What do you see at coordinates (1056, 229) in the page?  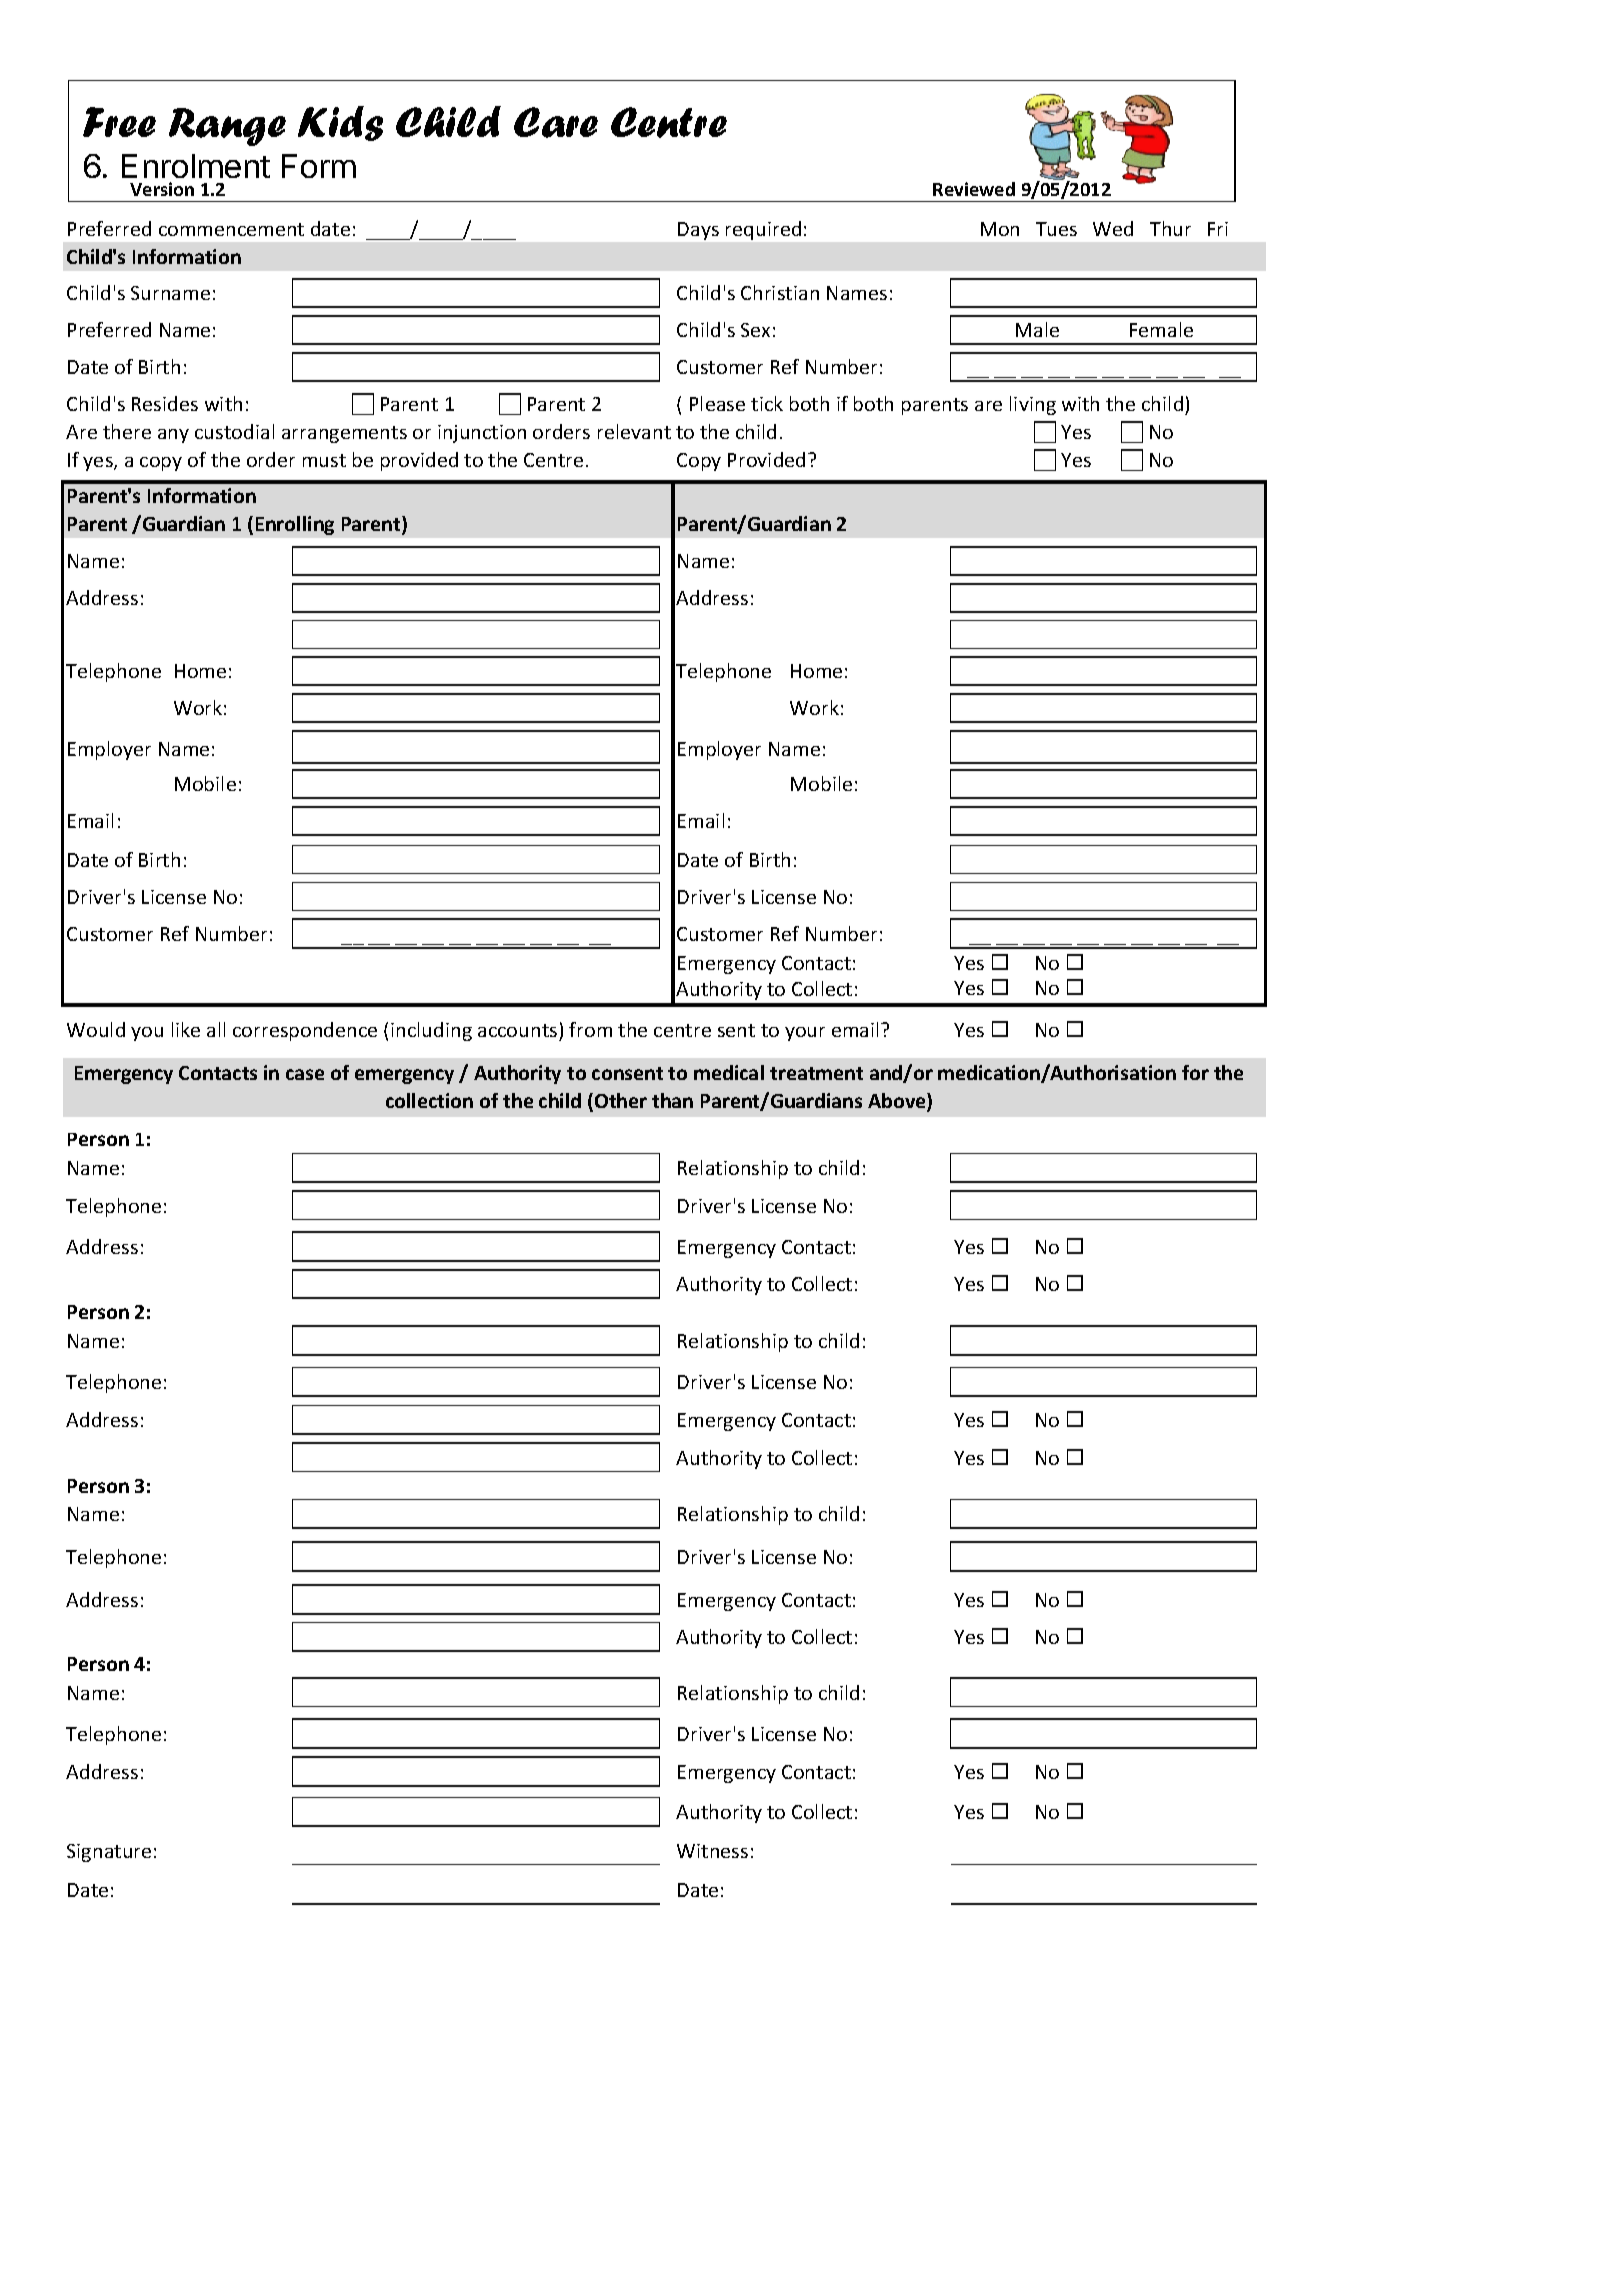 I see `Tues` at bounding box center [1056, 229].
